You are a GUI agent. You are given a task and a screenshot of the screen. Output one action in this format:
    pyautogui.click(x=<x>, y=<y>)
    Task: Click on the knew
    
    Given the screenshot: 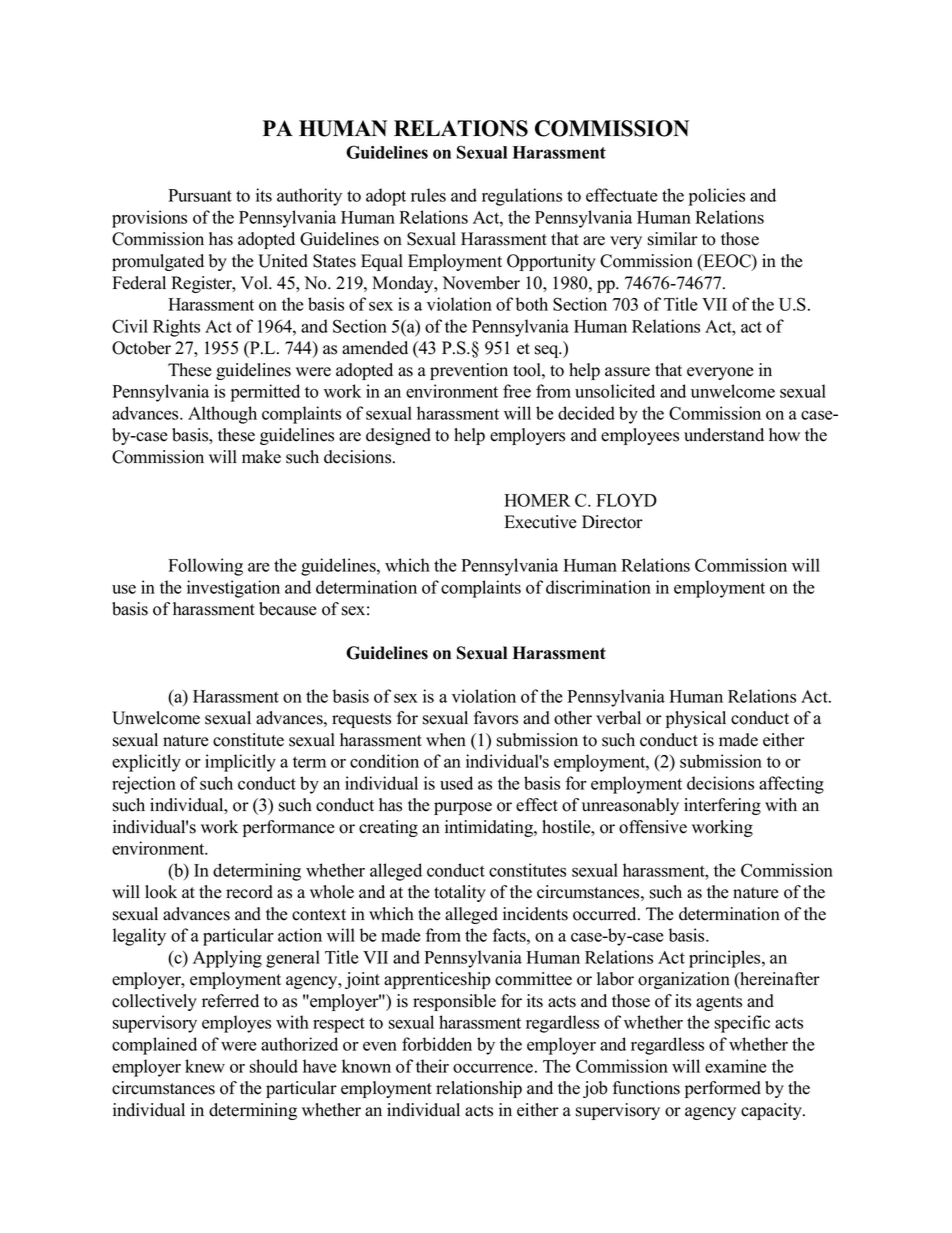 What is the action you would take?
    pyautogui.click(x=205, y=1066)
